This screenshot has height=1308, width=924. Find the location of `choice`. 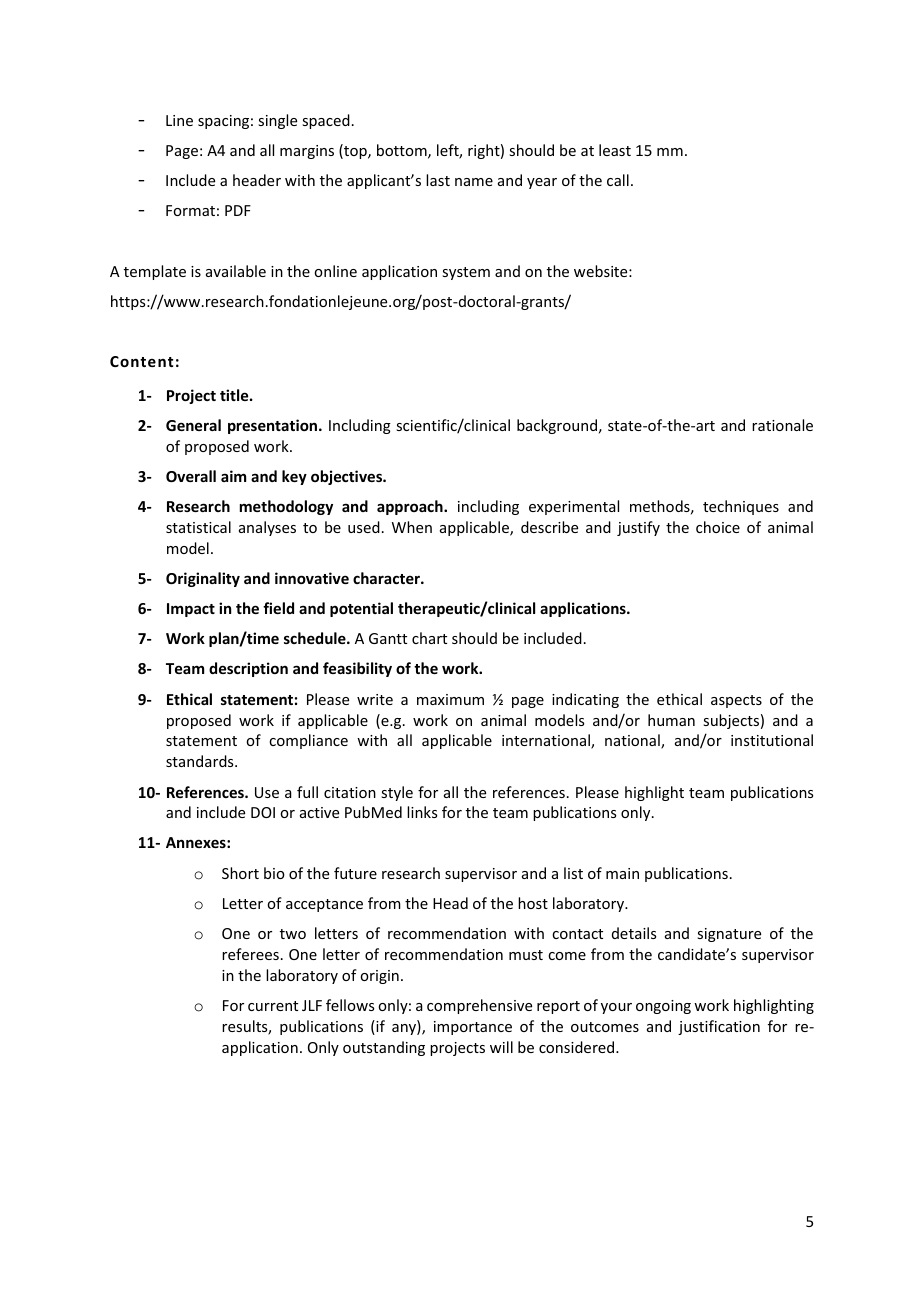

choice is located at coordinates (718, 527).
